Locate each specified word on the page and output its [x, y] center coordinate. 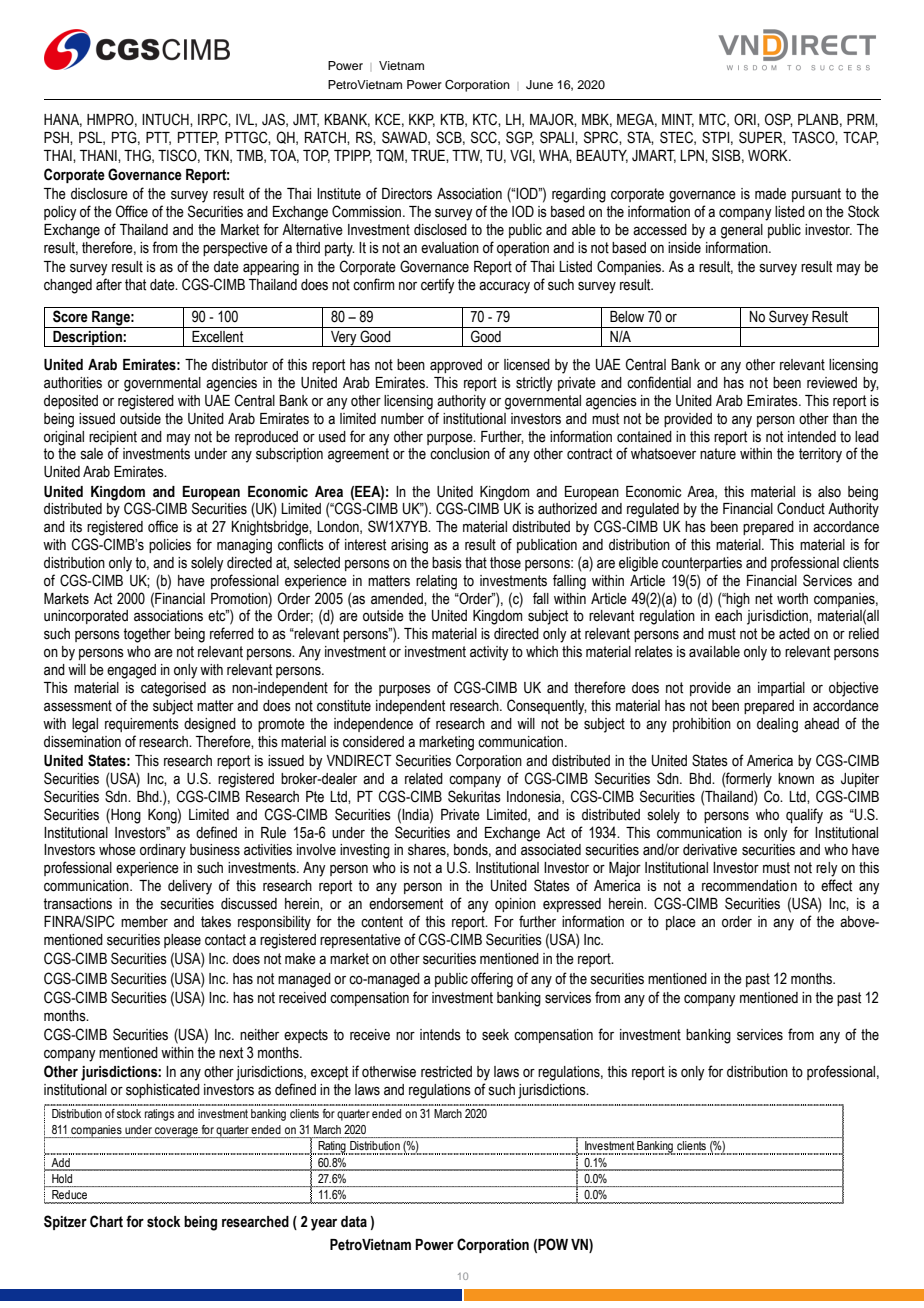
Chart [106, 1221]
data [354, 1222]
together [147, 635]
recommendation [749, 886]
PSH [57, 137]
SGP [520, 138]
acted [794, 634]
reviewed [832, 383]
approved [456, 366]
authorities [73, 383]
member [144, 922]
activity [489, 653]
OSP [779, 120]
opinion [515, 905]
